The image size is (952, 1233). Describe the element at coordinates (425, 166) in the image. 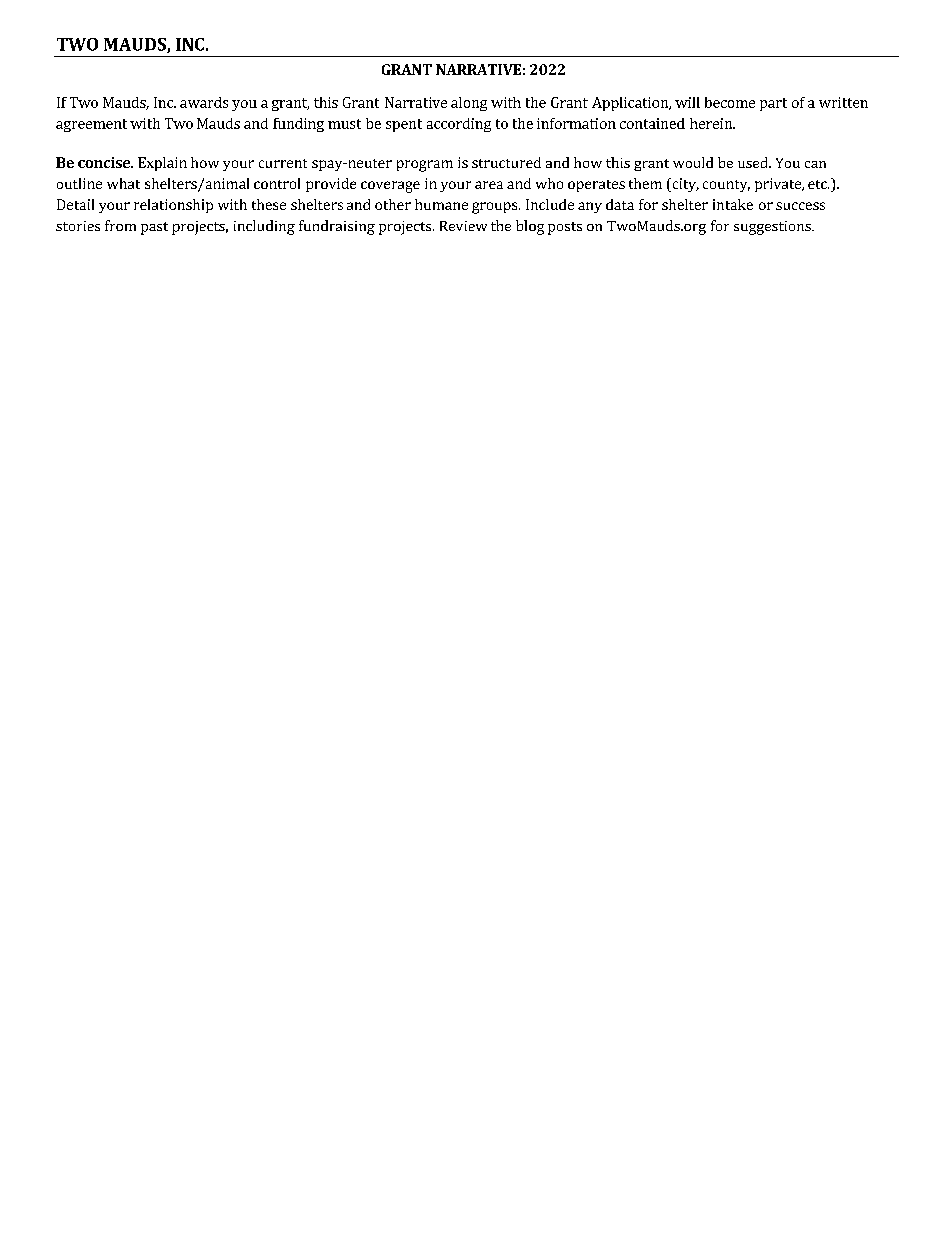

I see `program` at that location.
